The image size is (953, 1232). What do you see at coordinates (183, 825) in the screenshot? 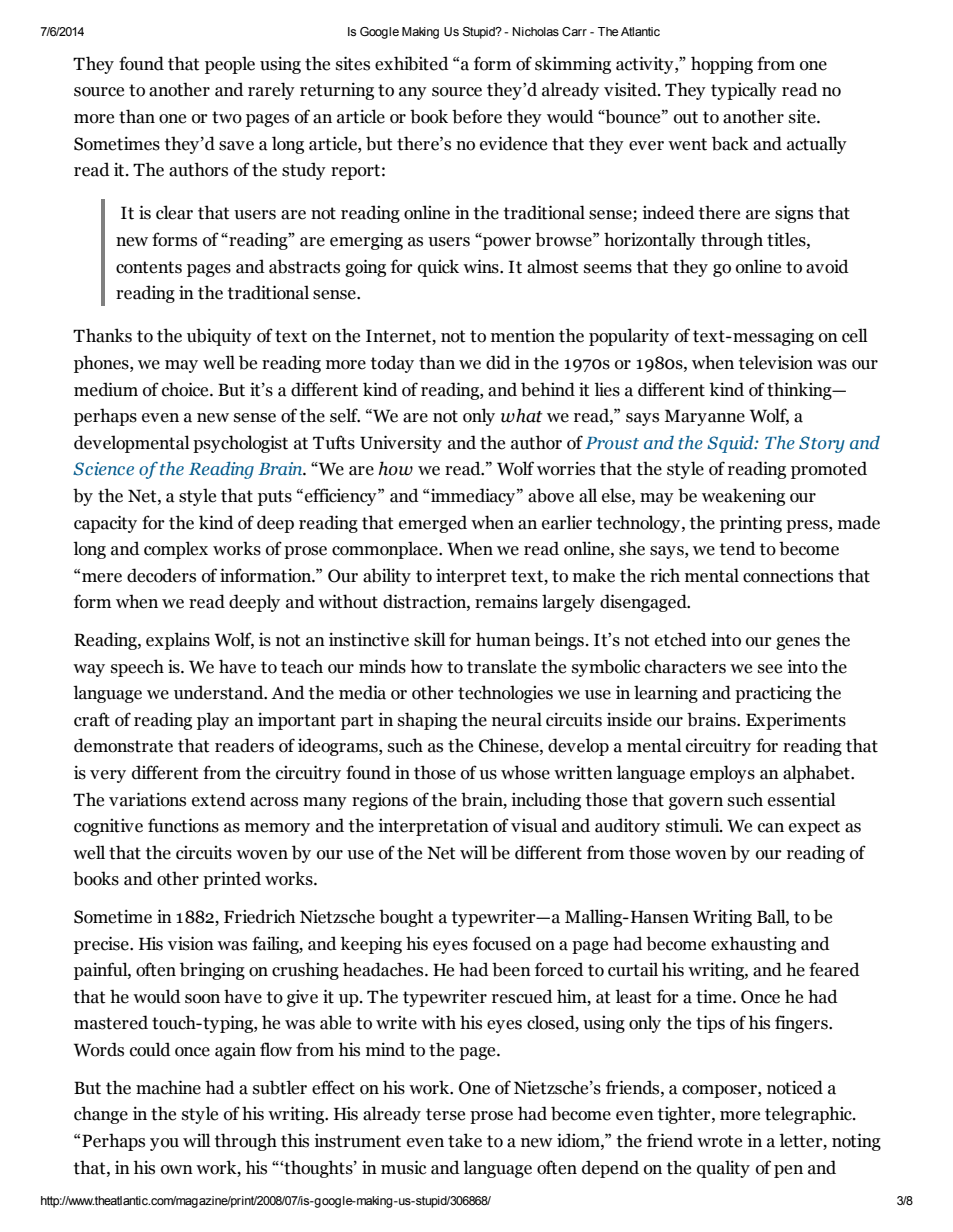
I see `functions` at bounding box center [183, 825].
